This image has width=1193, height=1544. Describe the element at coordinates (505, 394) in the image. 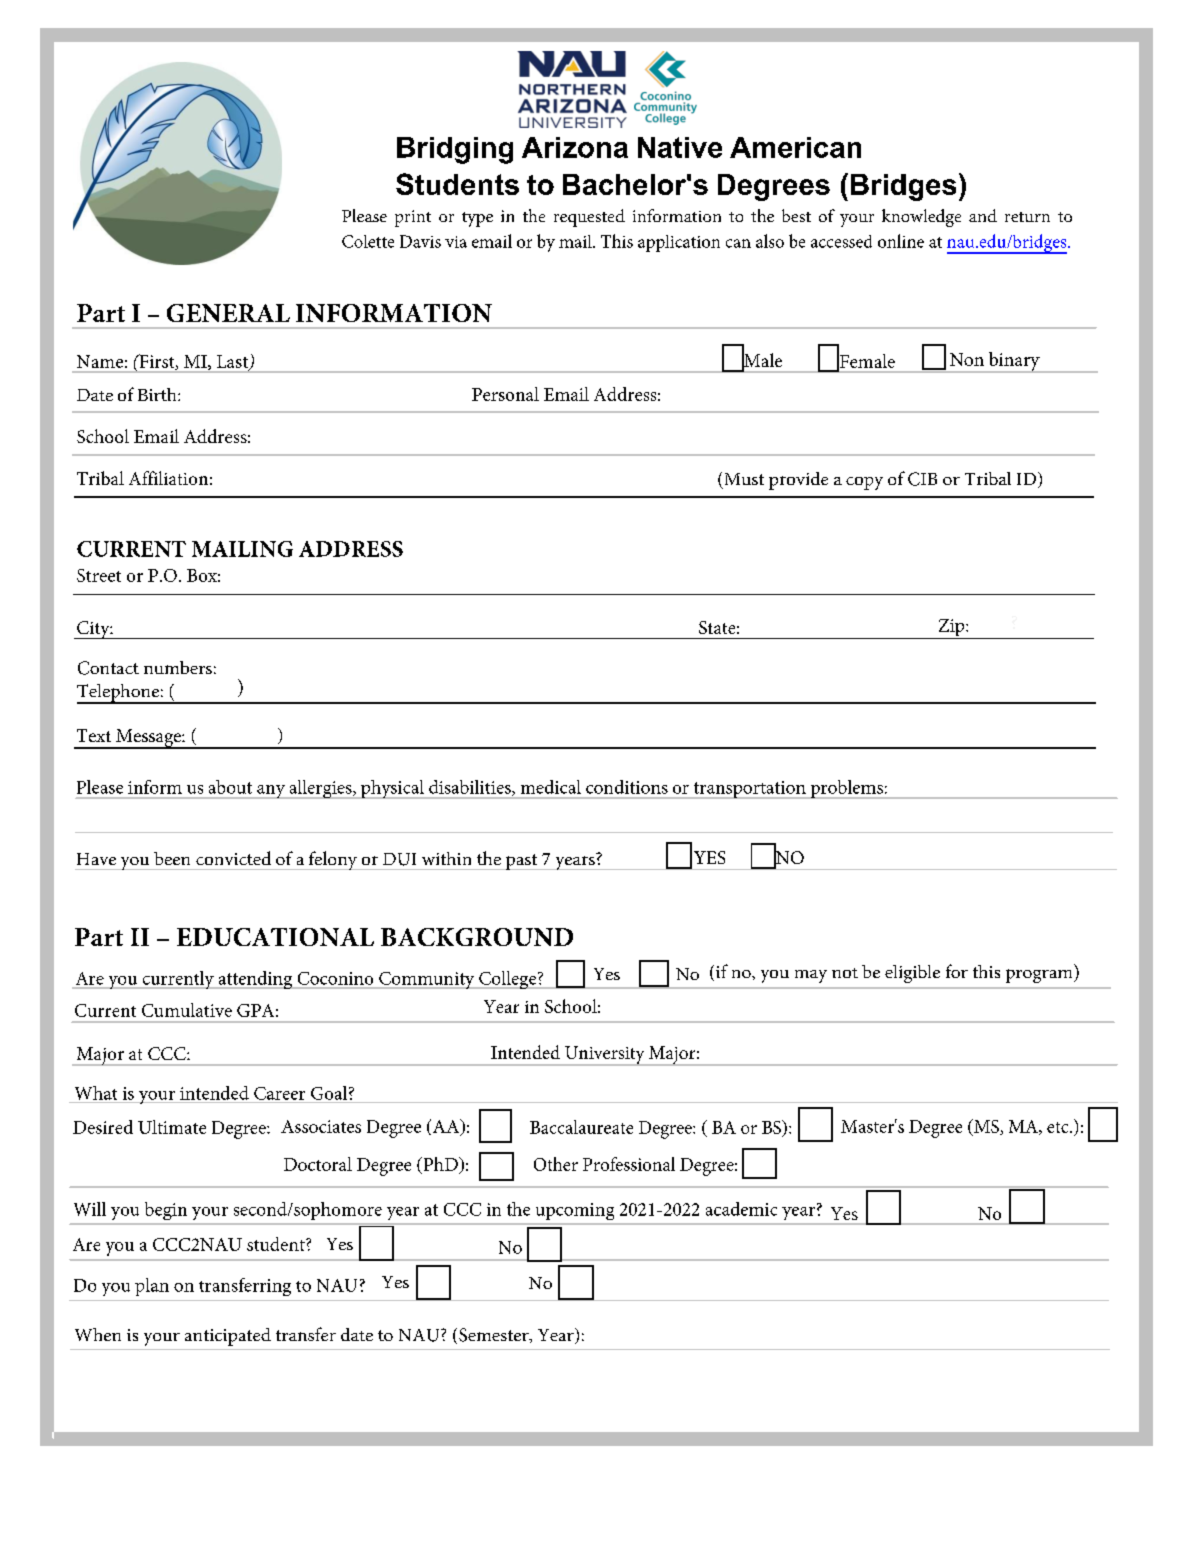

I see `Personal` at that location.
